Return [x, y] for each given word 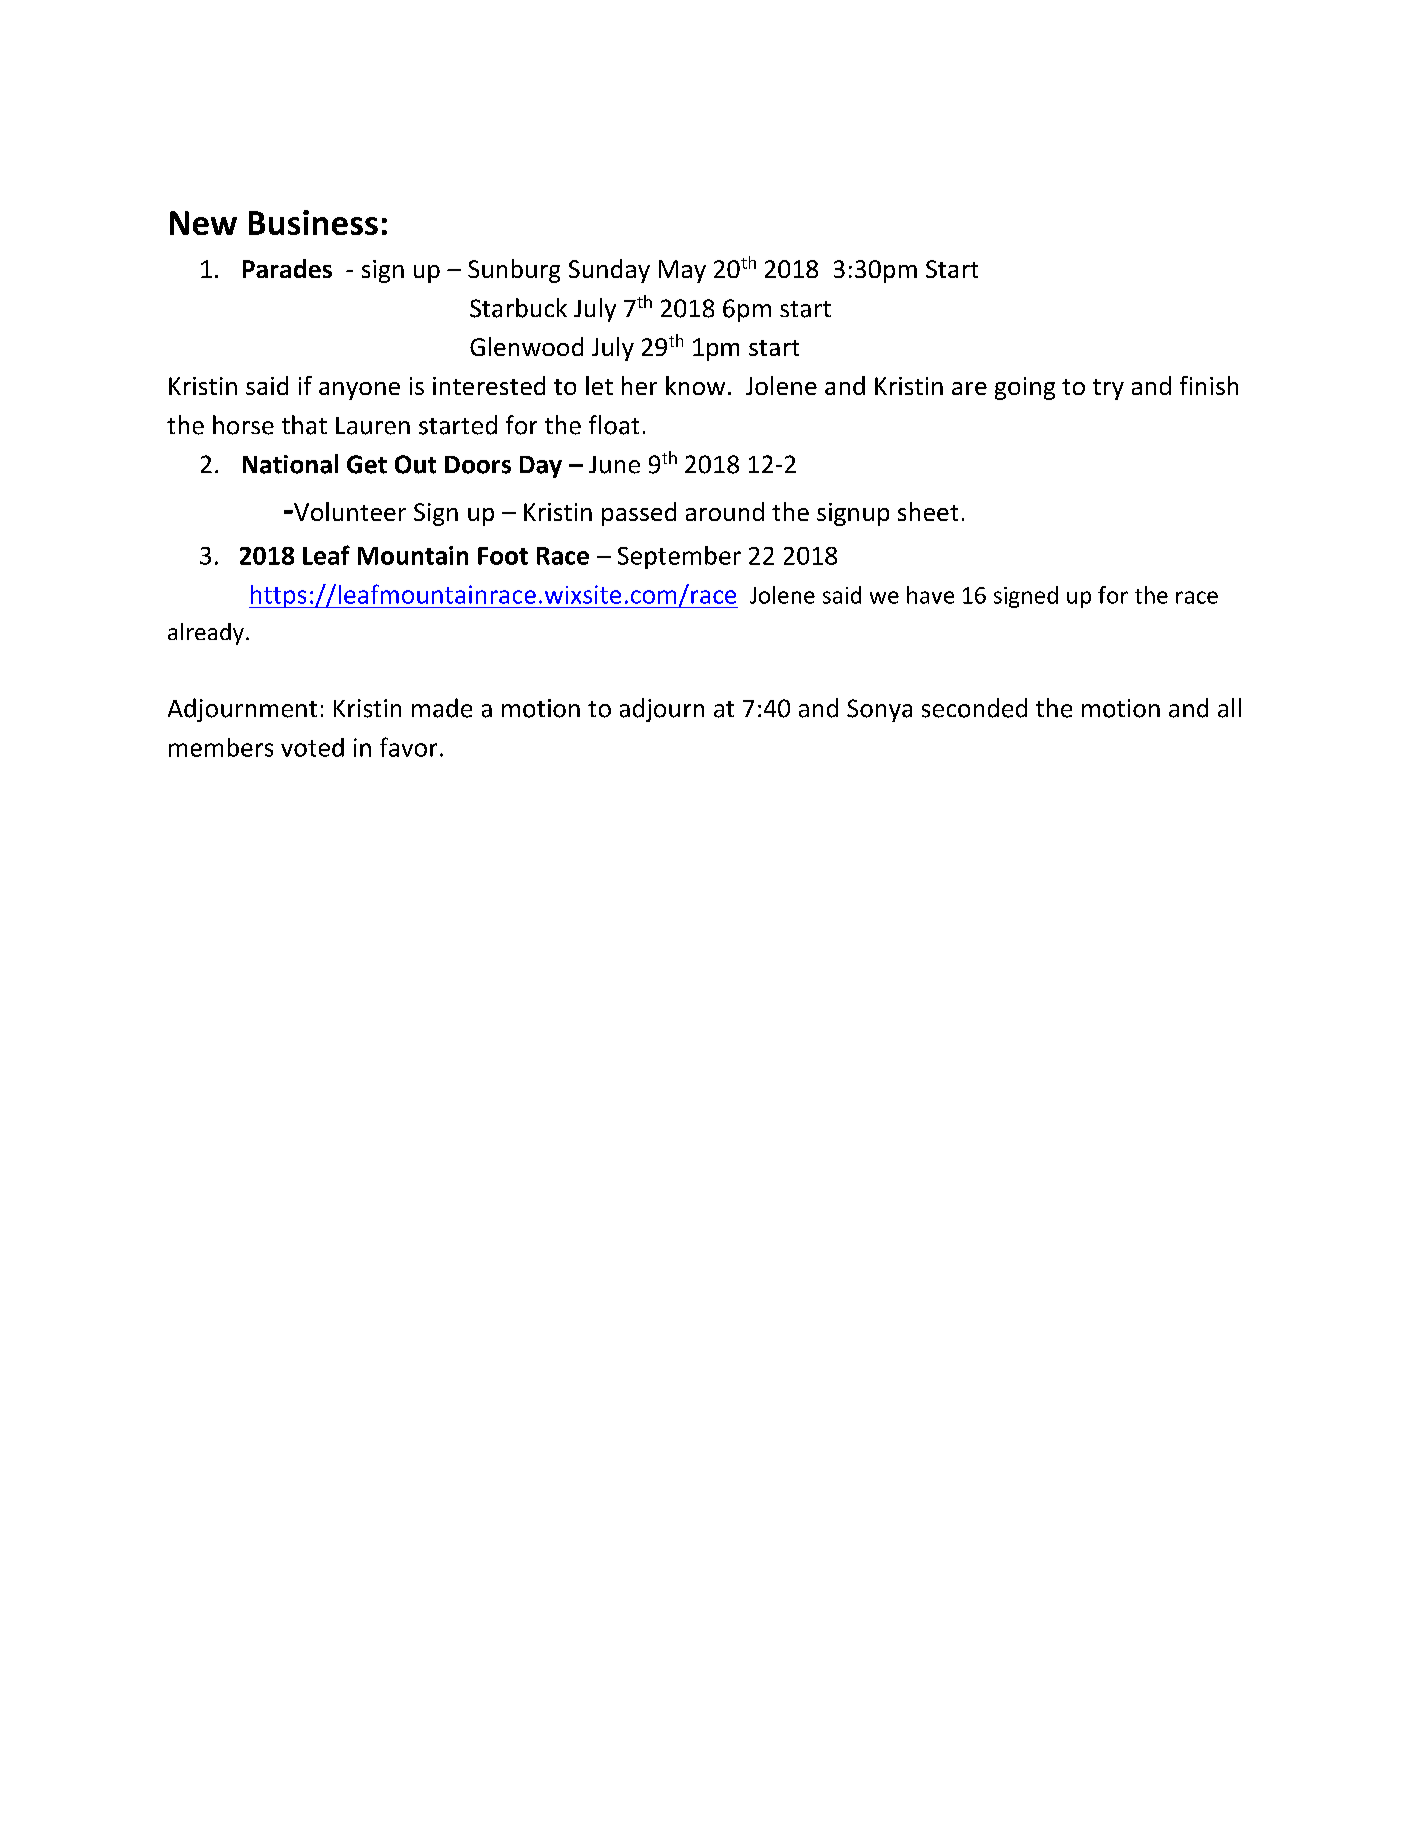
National [290, 464]
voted [312, 747]
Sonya [879, 710]
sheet [928, 511]
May [682, 271]
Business [313, 222]
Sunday [609, 271]
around [725, 511]
